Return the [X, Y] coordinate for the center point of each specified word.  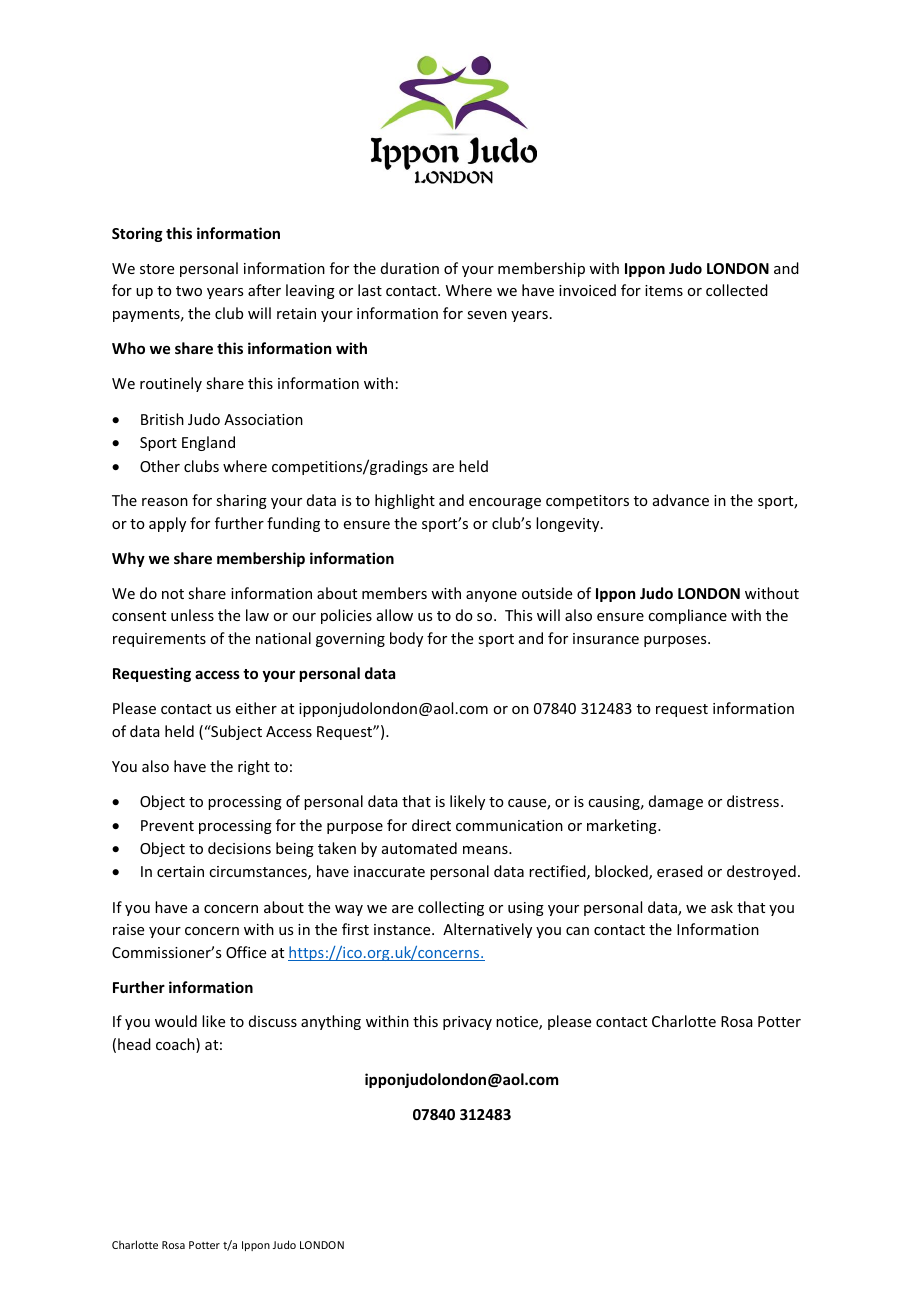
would [176, 1021]
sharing [241, 501]
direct [431, 825]
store [157, 269]
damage [676, 802]
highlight [405, 501]
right [254, 767]
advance [681, 500]
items [664, 290]
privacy [467, 1023]
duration [410, 268]
